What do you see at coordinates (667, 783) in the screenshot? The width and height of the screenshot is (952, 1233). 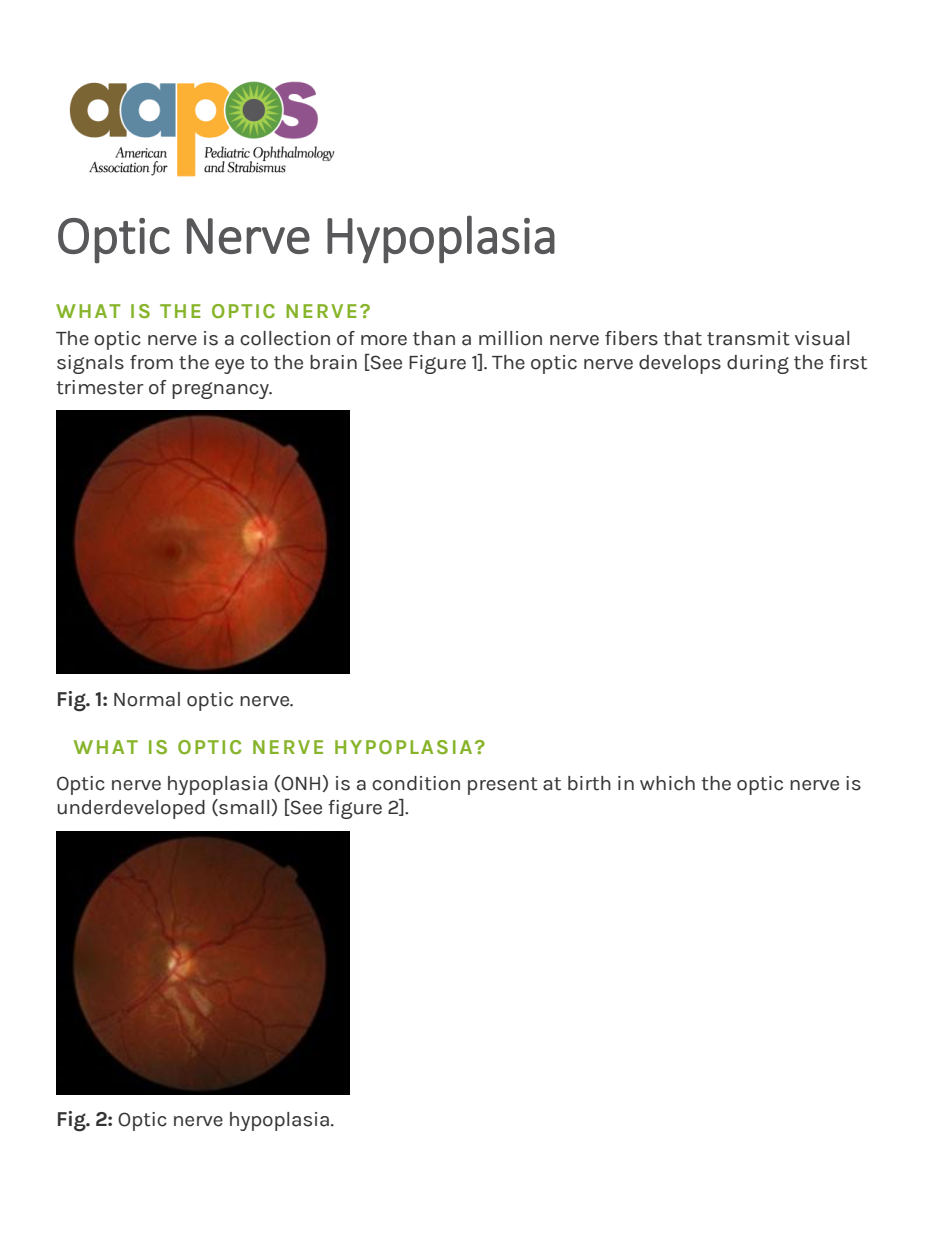 I see `which` at bounding box center [667, 783].
